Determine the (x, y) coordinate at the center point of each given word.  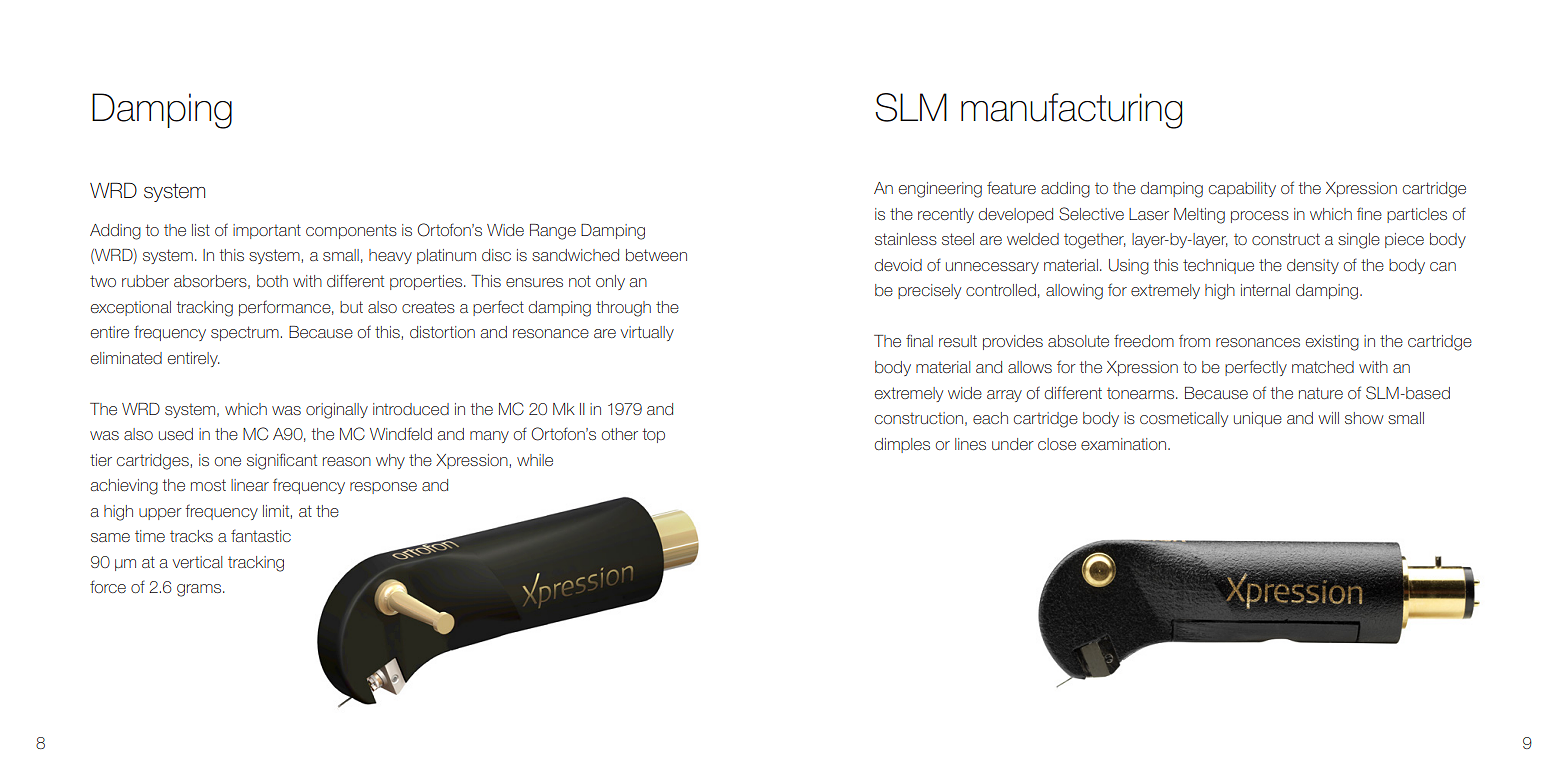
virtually (647, 333)
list (201, 230)
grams (200, 590)
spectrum (245, 333)
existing (1332, 343)
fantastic (261, 535)
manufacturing (1071, 111)
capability (1242, 189)
